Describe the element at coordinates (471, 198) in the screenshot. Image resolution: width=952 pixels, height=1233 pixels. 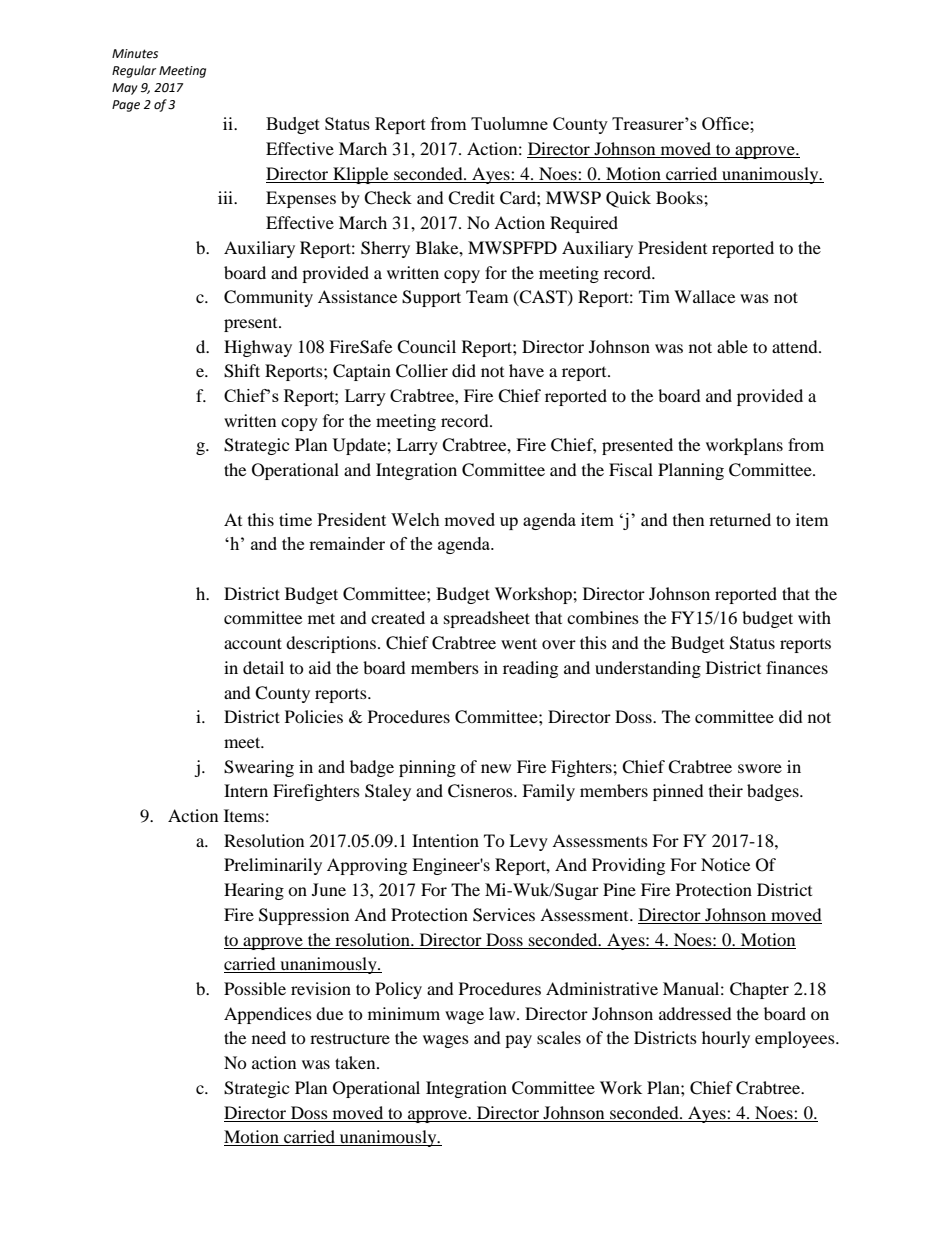
I see `Credit` at that location.
